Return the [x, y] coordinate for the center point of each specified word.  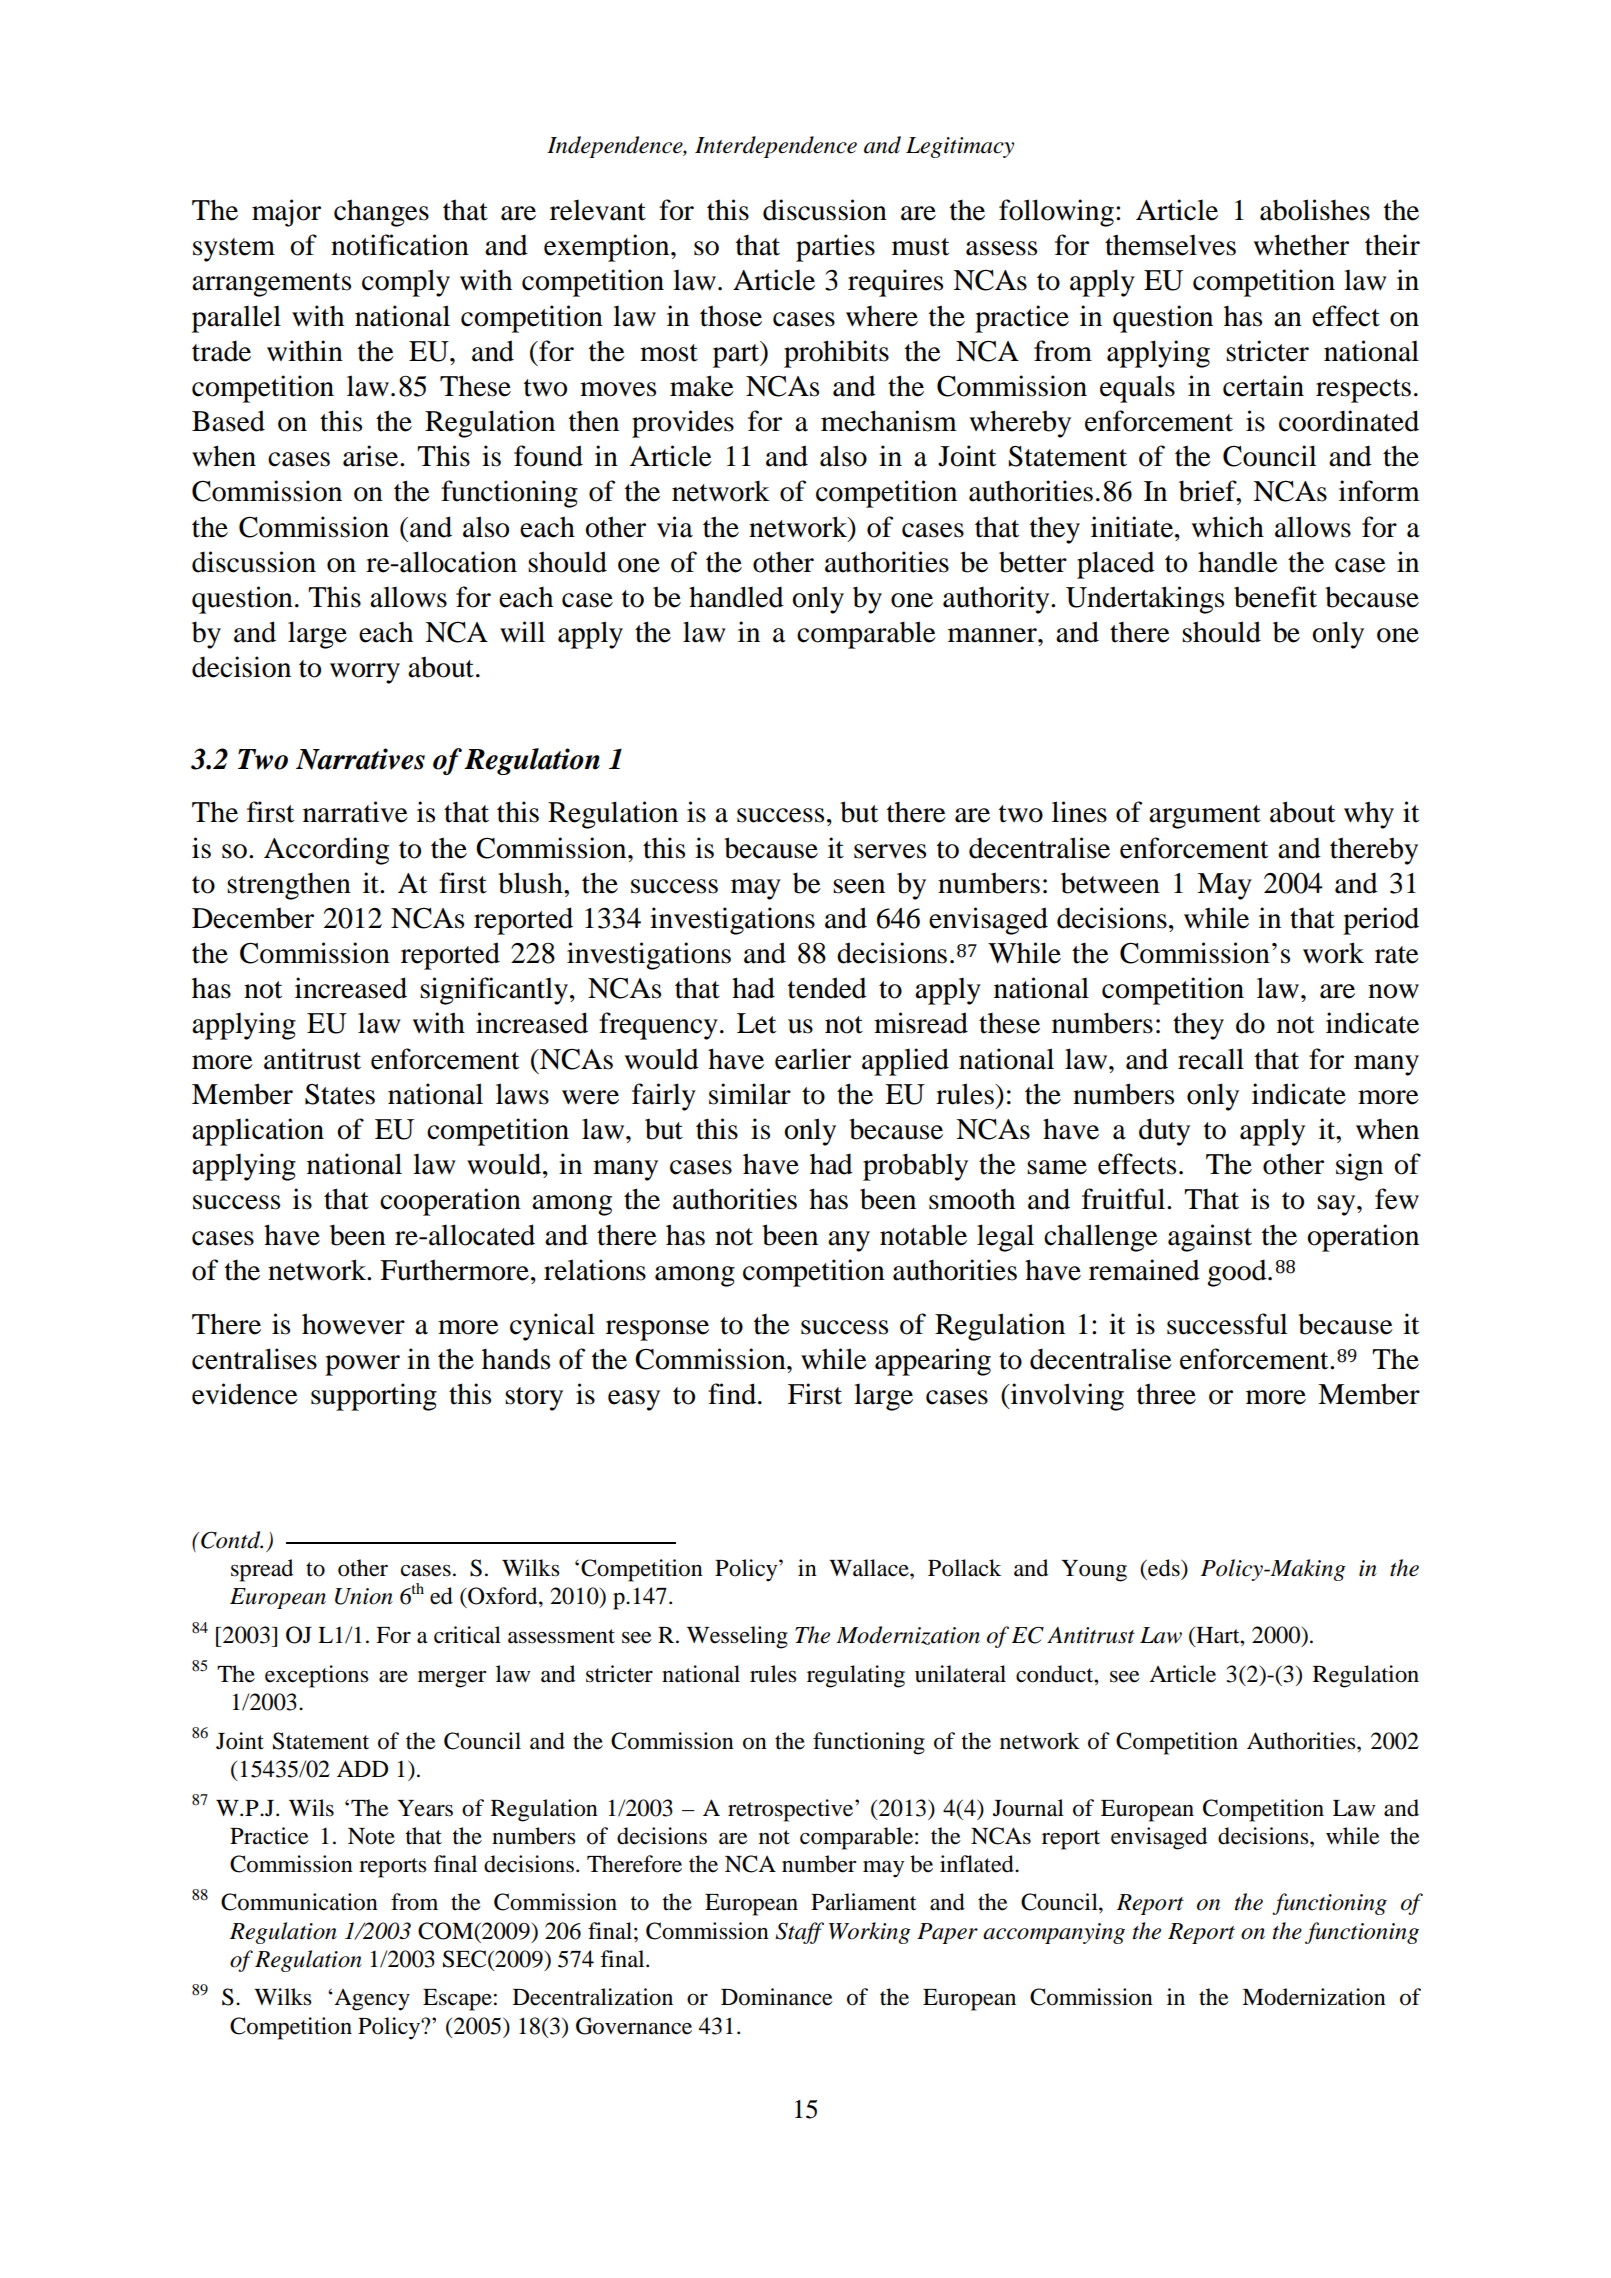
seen [859, 886]
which [1227, 527]
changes [381, 213]
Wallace [870, 1568]
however [353, 1324]
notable [923, 1235]
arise [372, 456]
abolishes [1315, 210]
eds [1164, 1568]
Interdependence [776, 147]
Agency [371, 2000]
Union [364, 1596]
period [1381, 921]
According [326, 851]
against [1210, 1238]
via [675, 527]
